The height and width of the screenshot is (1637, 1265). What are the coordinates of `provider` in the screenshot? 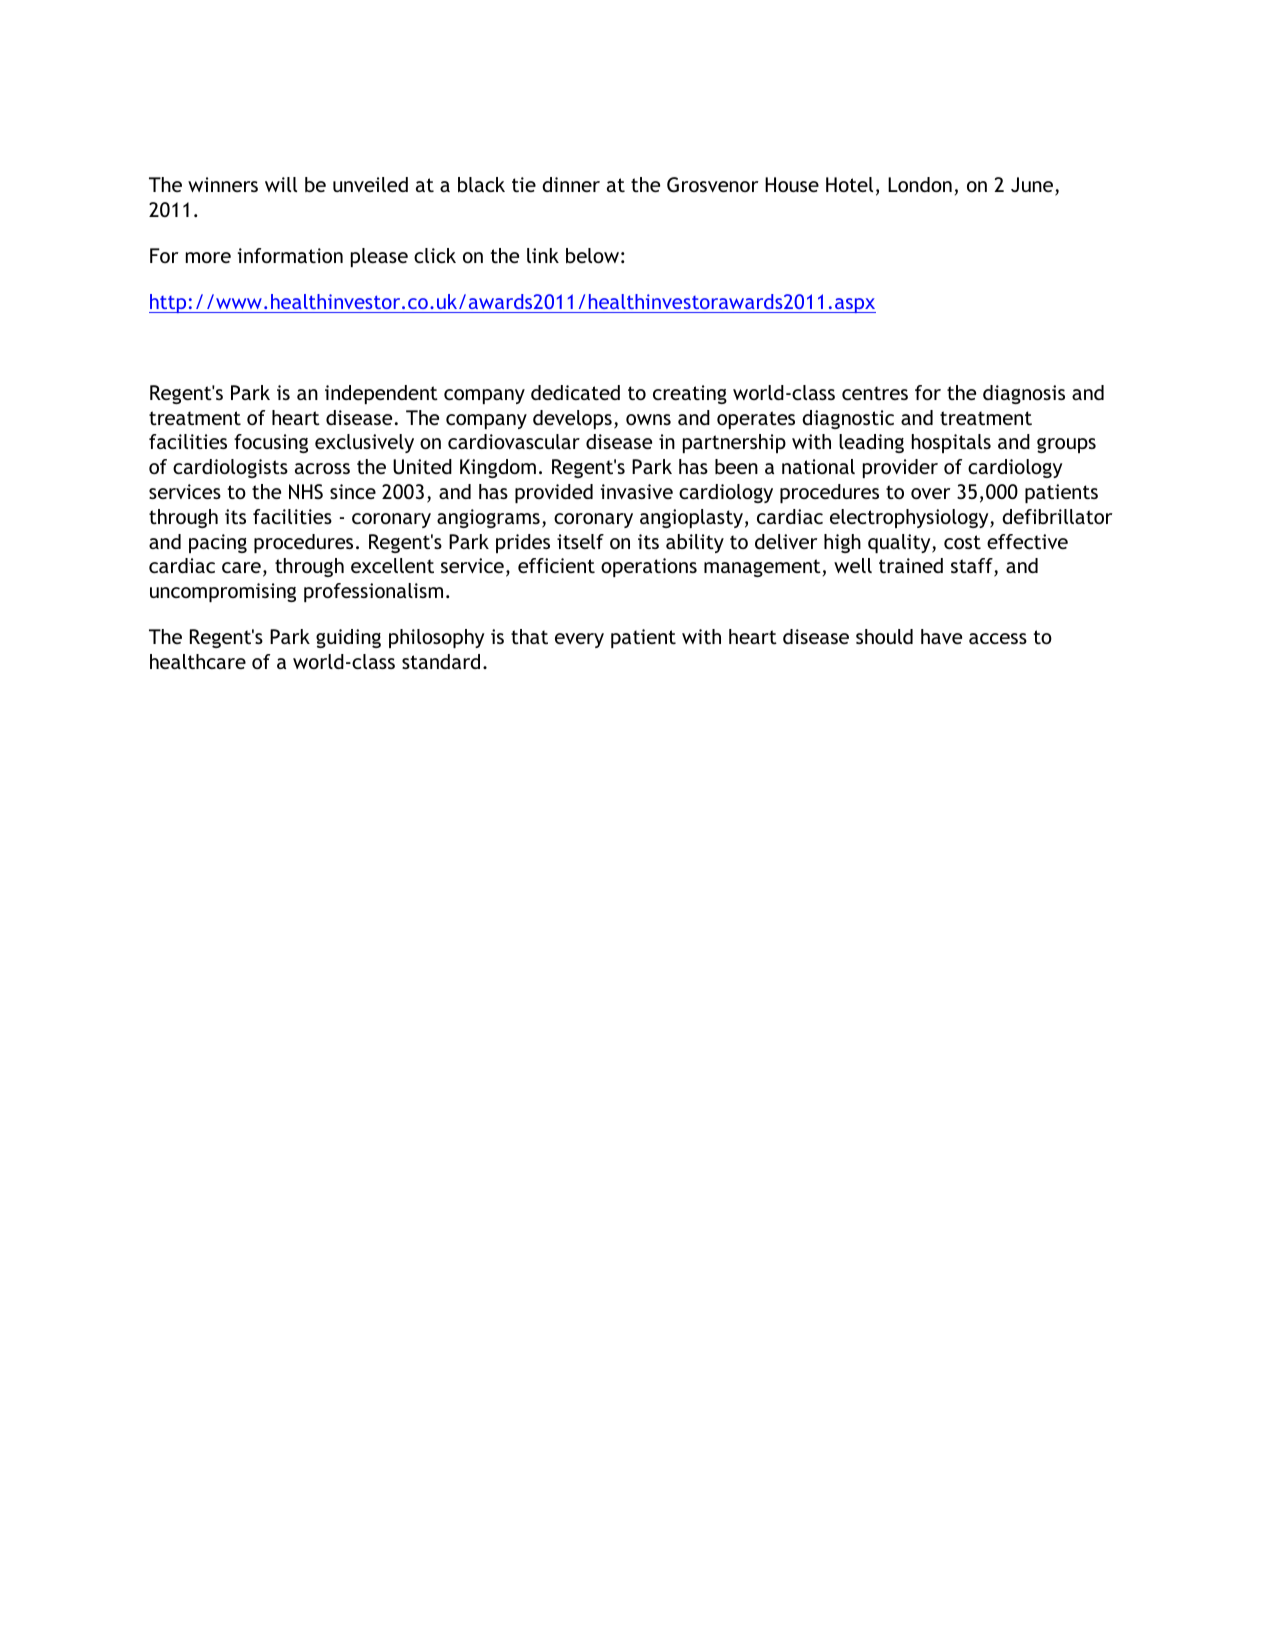 It's located at (900, 468).
